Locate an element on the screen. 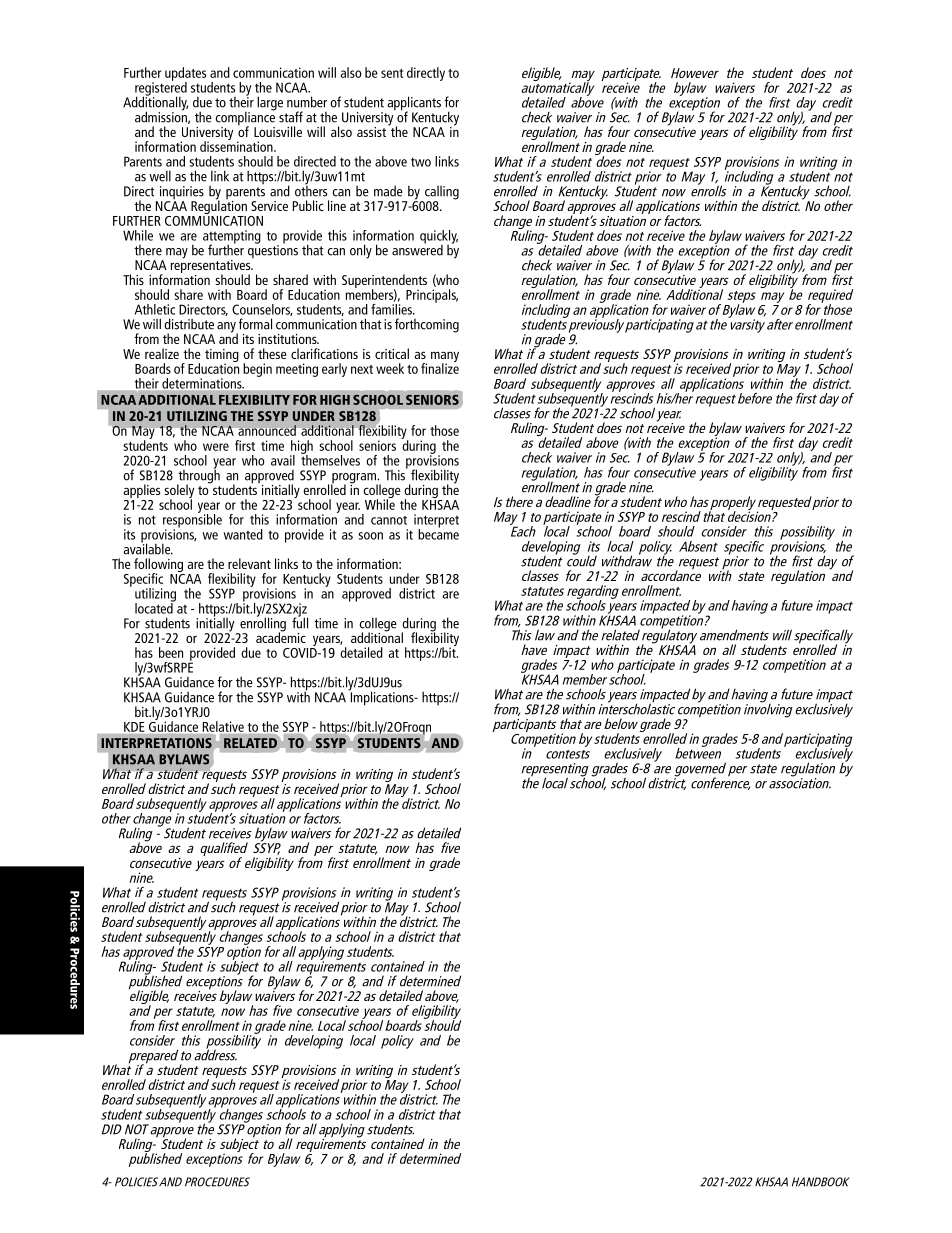  number is located at coordinates (307, 102).
